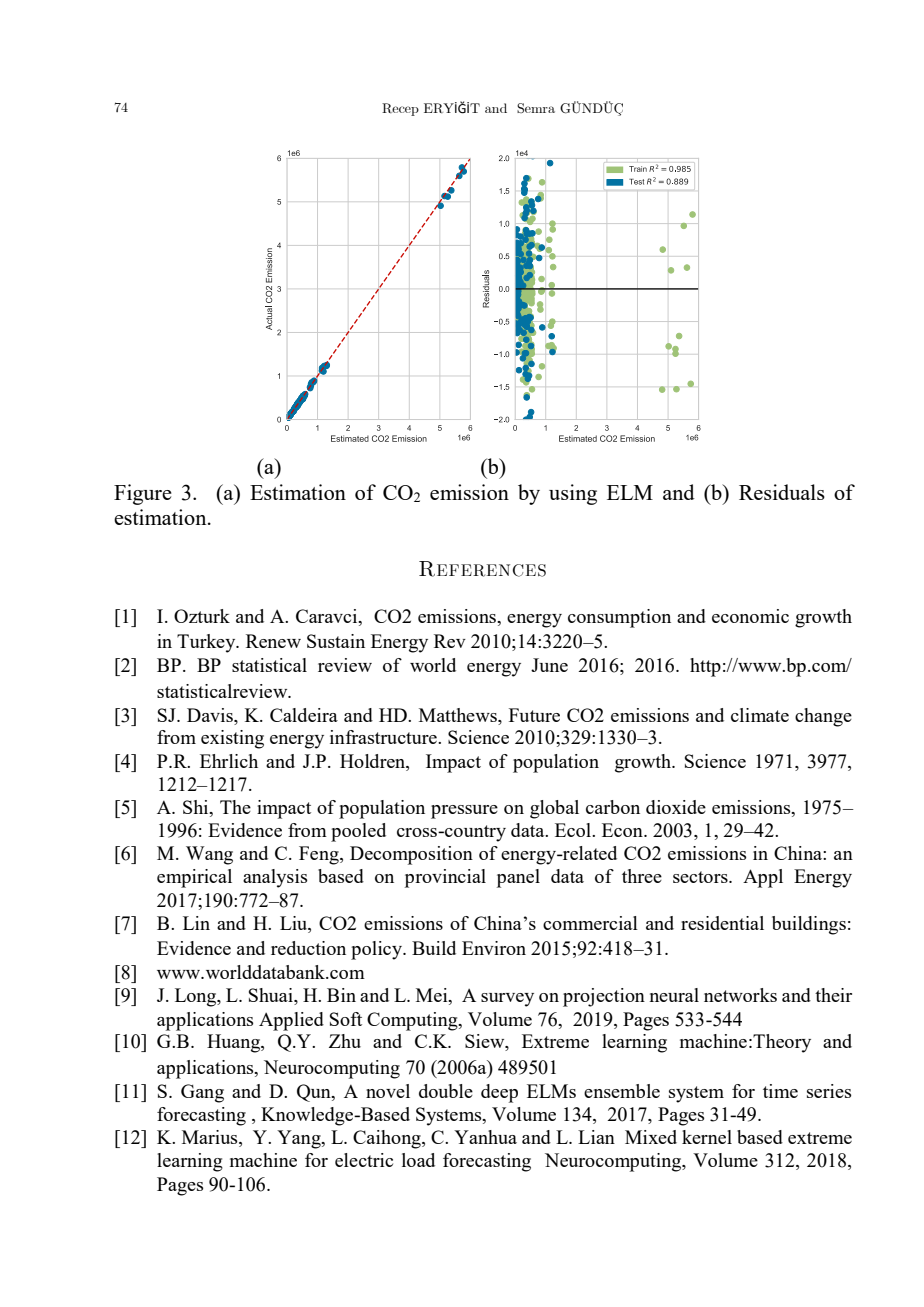 The height and width of the screenshot is (1307, 924). Describe the element at coordinates (194, 878) in the screenshot. I see `empirical` at that location.
